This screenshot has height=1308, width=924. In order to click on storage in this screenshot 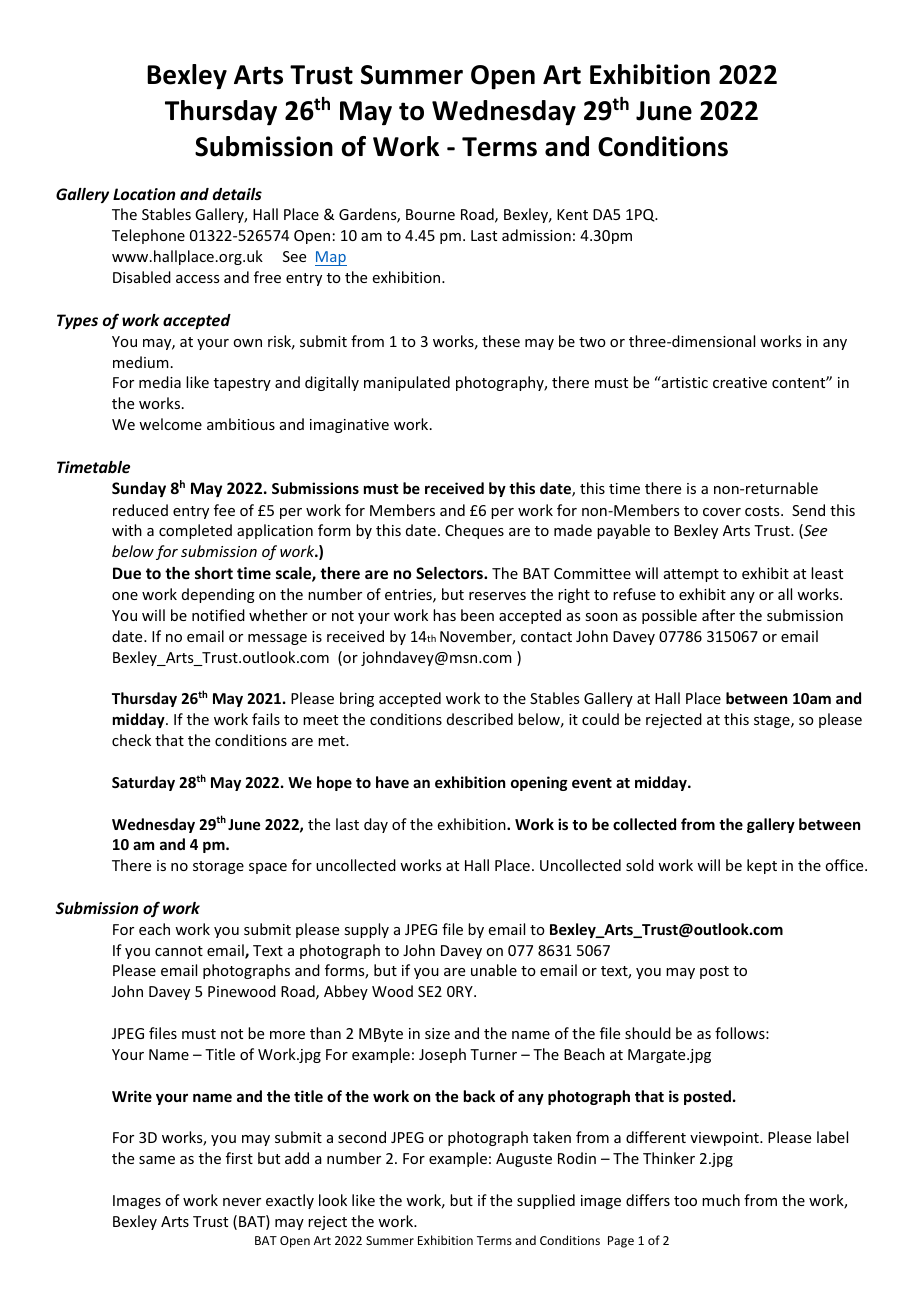, I will do `click(218, 867)`.
